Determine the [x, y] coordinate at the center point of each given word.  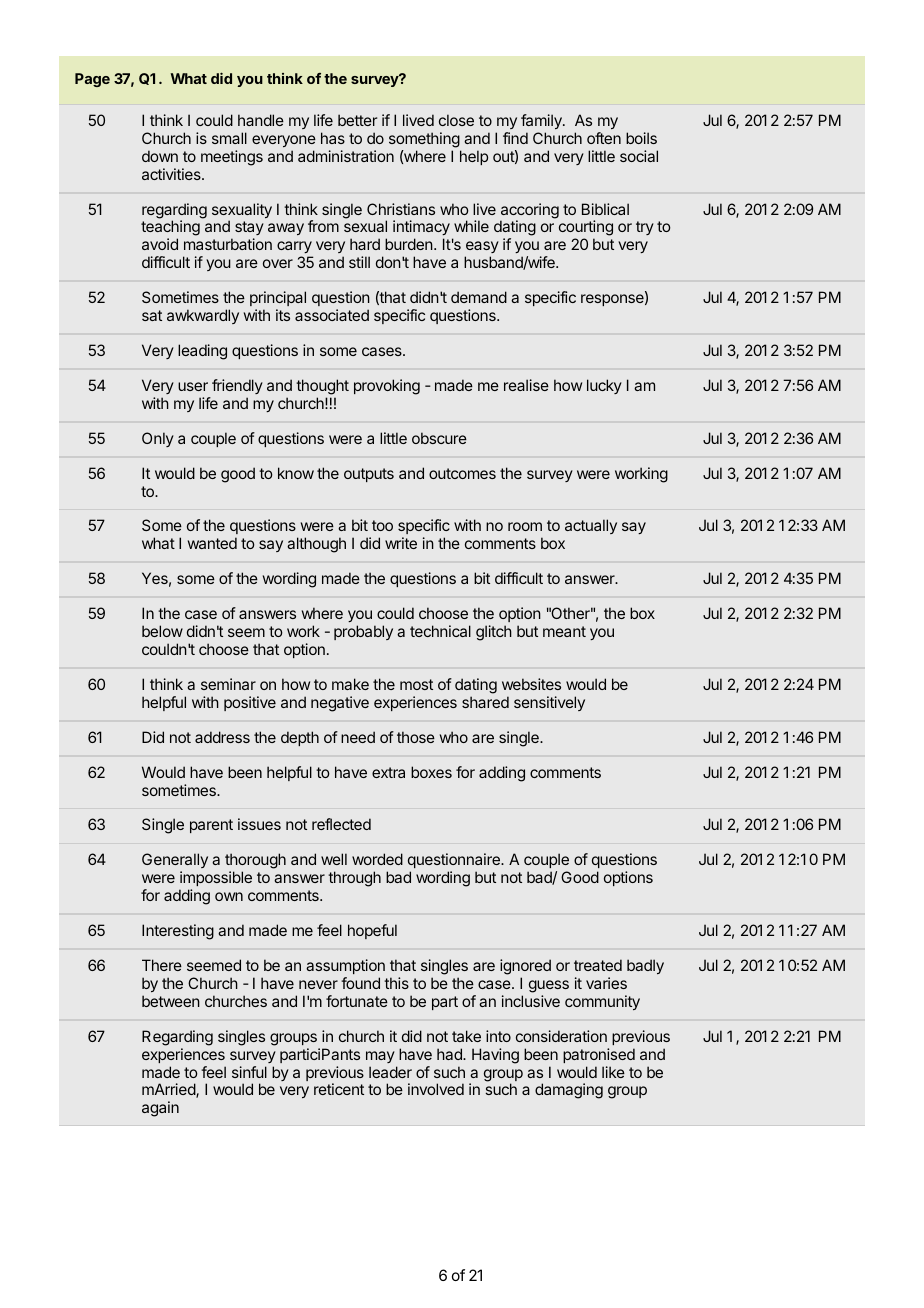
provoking [387, 387]
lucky [604, 386]
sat [152, 315]
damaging [569, 1091]
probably [363, 632]
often [604, 138]
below [162, 631]
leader [390, 1072]
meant [564, 631]
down [160, 156]
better [357, 120]
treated [598, 965]
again [160, 1109]
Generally [175, 862]
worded [377, 859]
